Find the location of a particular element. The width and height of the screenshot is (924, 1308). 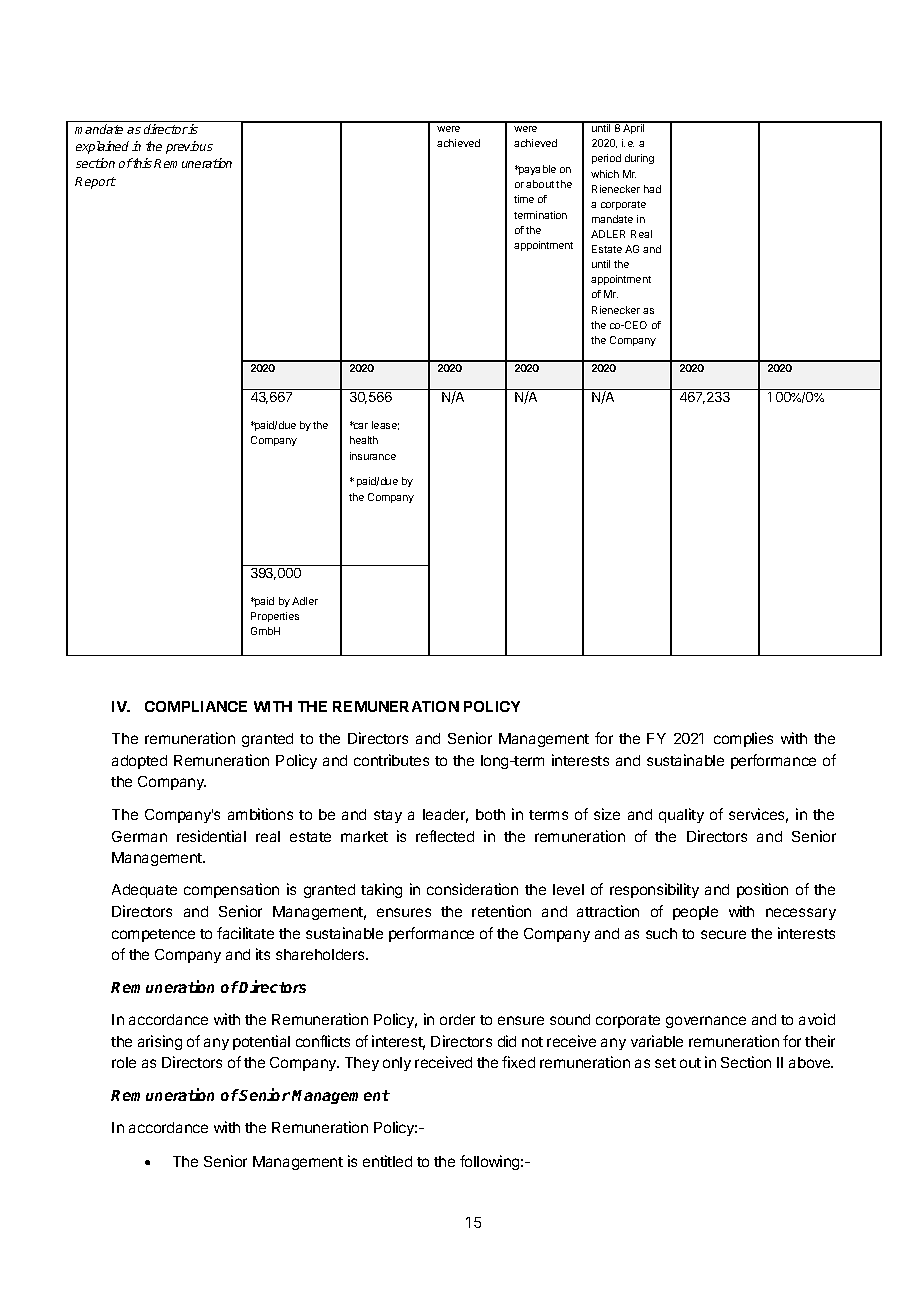

role is located at coordinates (124, 1062).
